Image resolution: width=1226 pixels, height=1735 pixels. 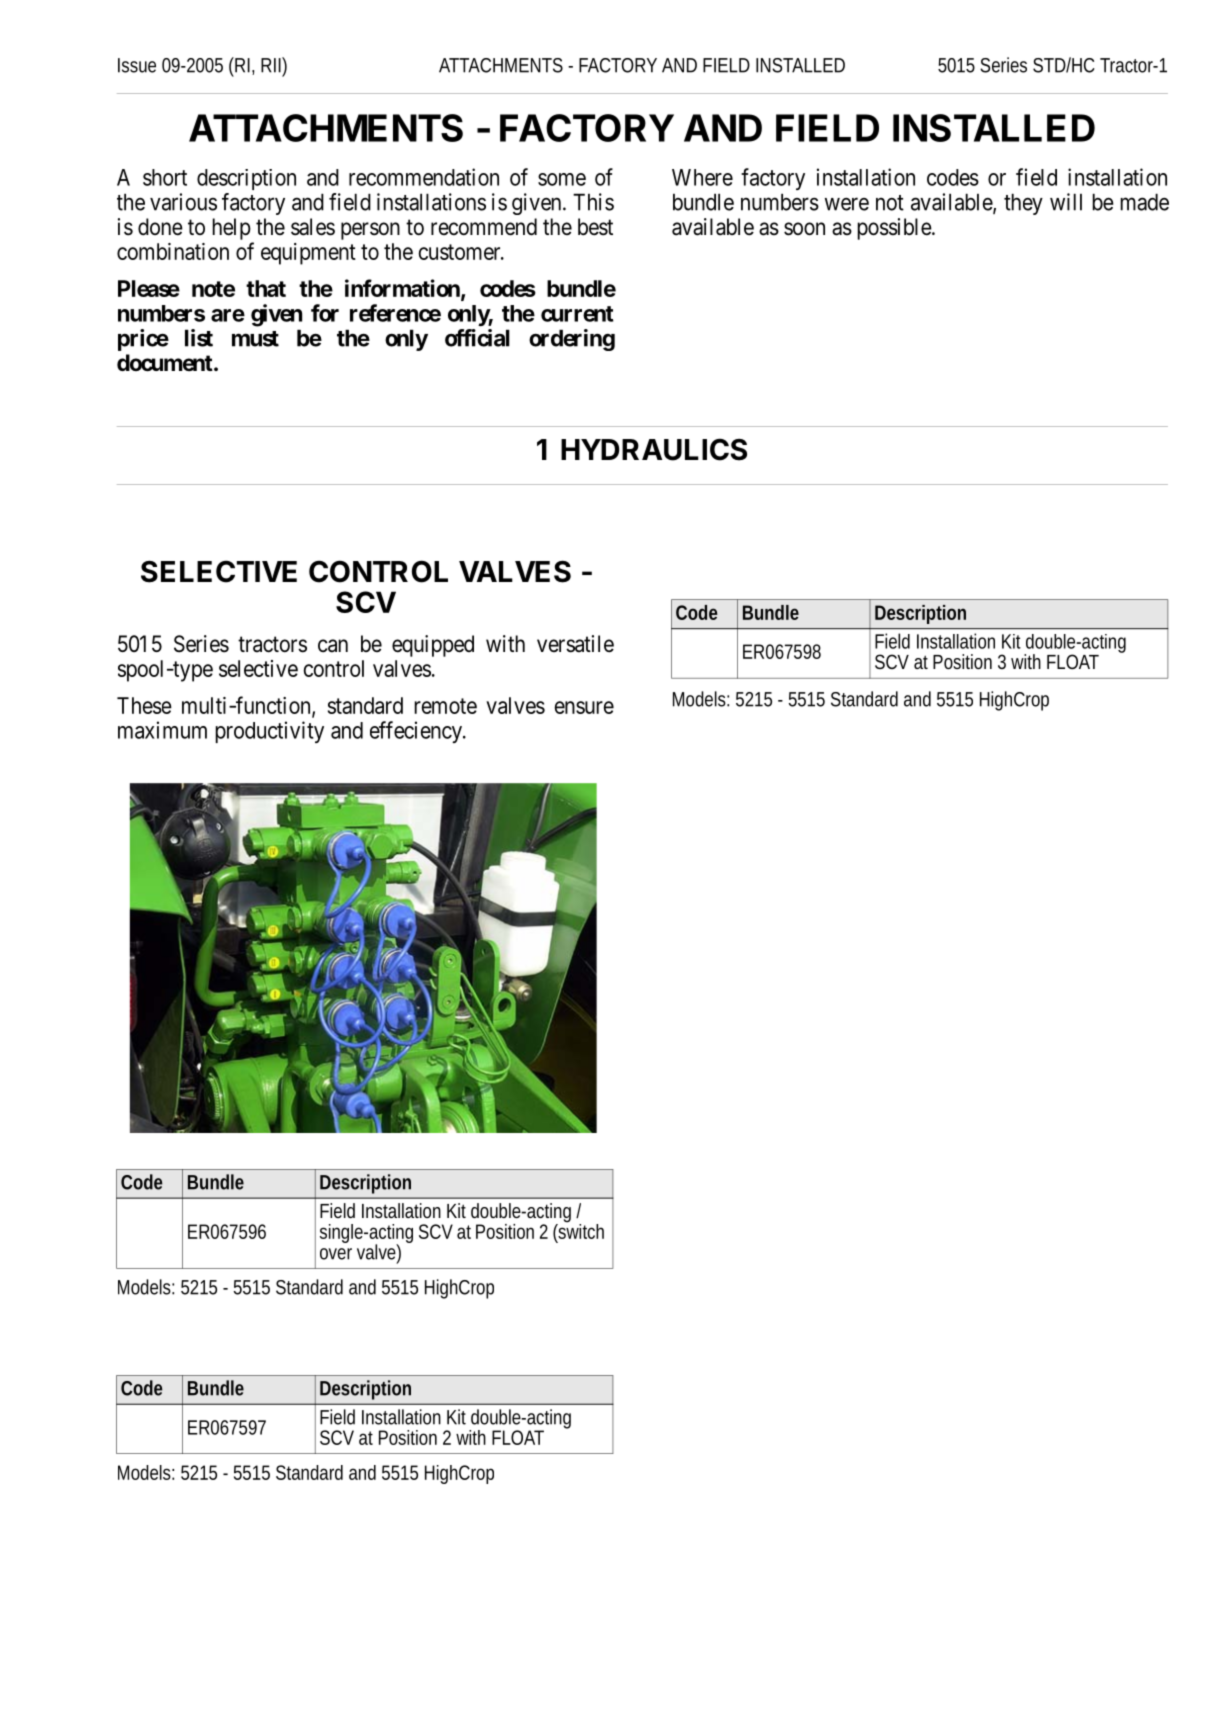 I want to click on ensure, so click(x=584, y=707).
